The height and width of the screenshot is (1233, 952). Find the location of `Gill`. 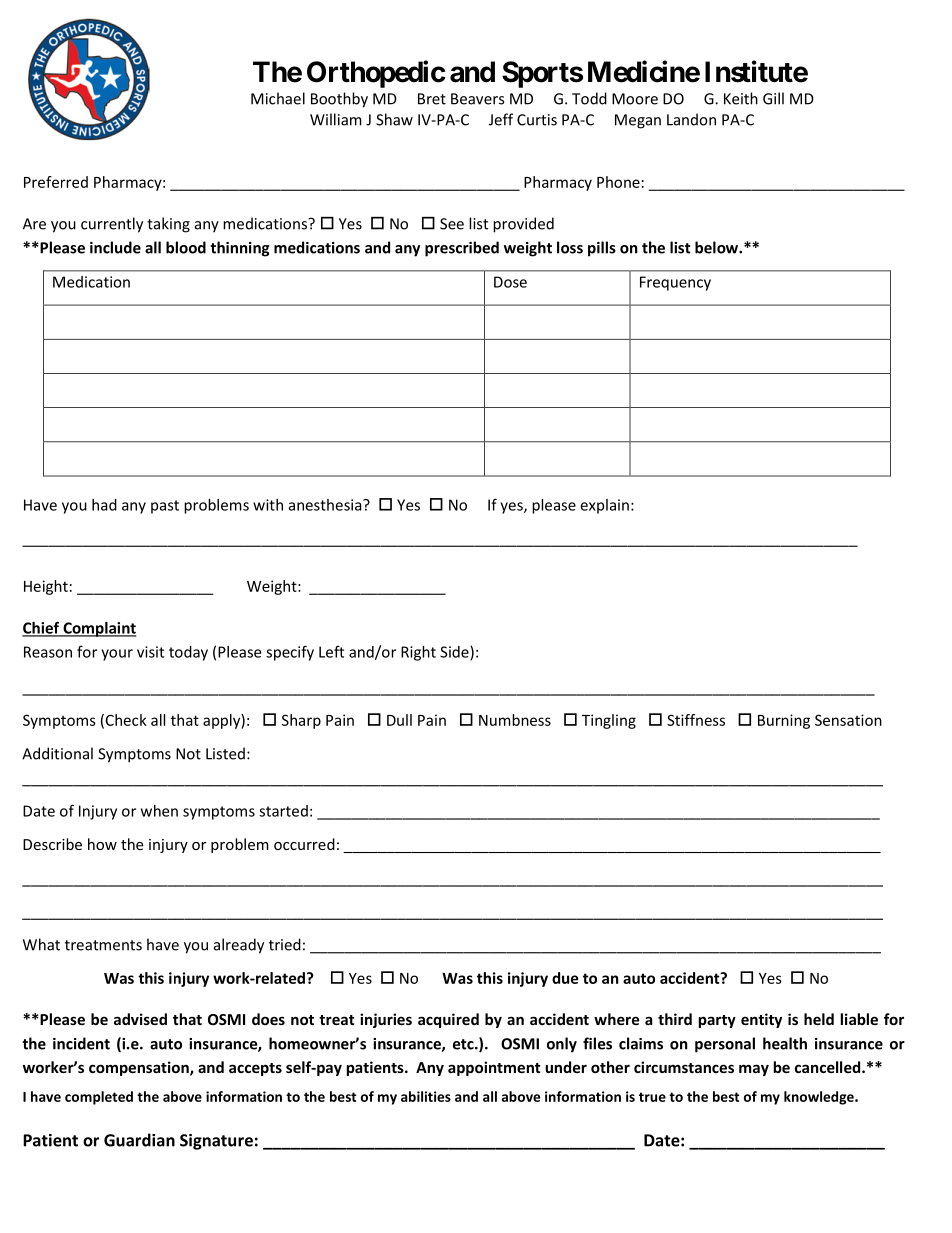

Gill is located at coordinates (773, 98).
